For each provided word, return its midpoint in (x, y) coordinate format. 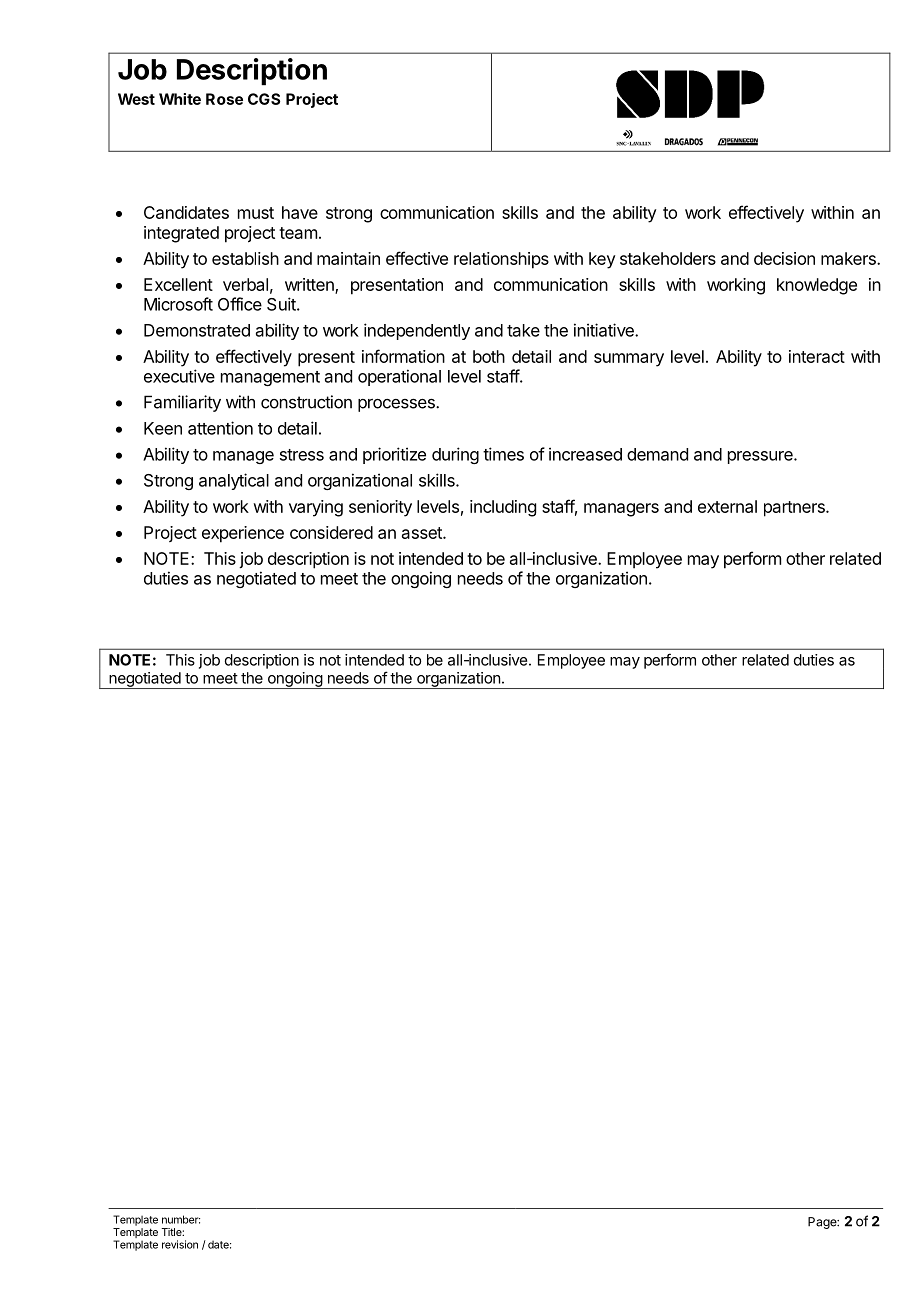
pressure (761, 457)
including (503, 508)
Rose (224, 99)
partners (795, 509)
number (181, 1219)
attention (220, 428)
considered (331, 532)
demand (657, 454)
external (727, 506)
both (489, 356)
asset (423, 533)
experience (243, 534)
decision (784, 258)
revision (180, 1244)
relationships (501, 260)
